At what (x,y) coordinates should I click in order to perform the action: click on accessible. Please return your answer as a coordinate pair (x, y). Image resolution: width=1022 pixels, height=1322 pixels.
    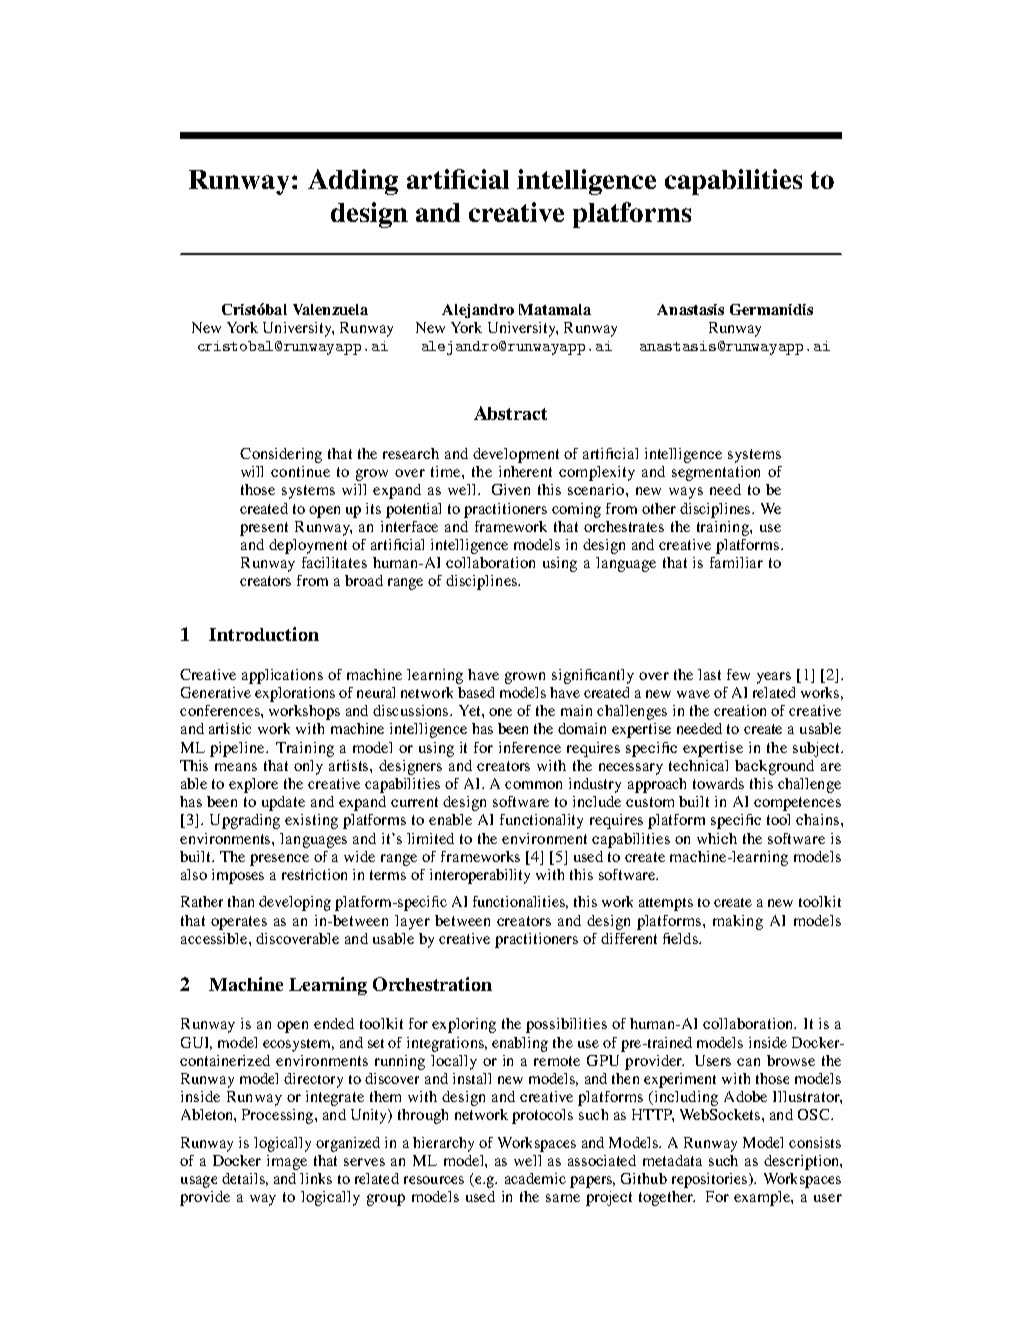
    Looking at the image, I should click on (215, 938).
